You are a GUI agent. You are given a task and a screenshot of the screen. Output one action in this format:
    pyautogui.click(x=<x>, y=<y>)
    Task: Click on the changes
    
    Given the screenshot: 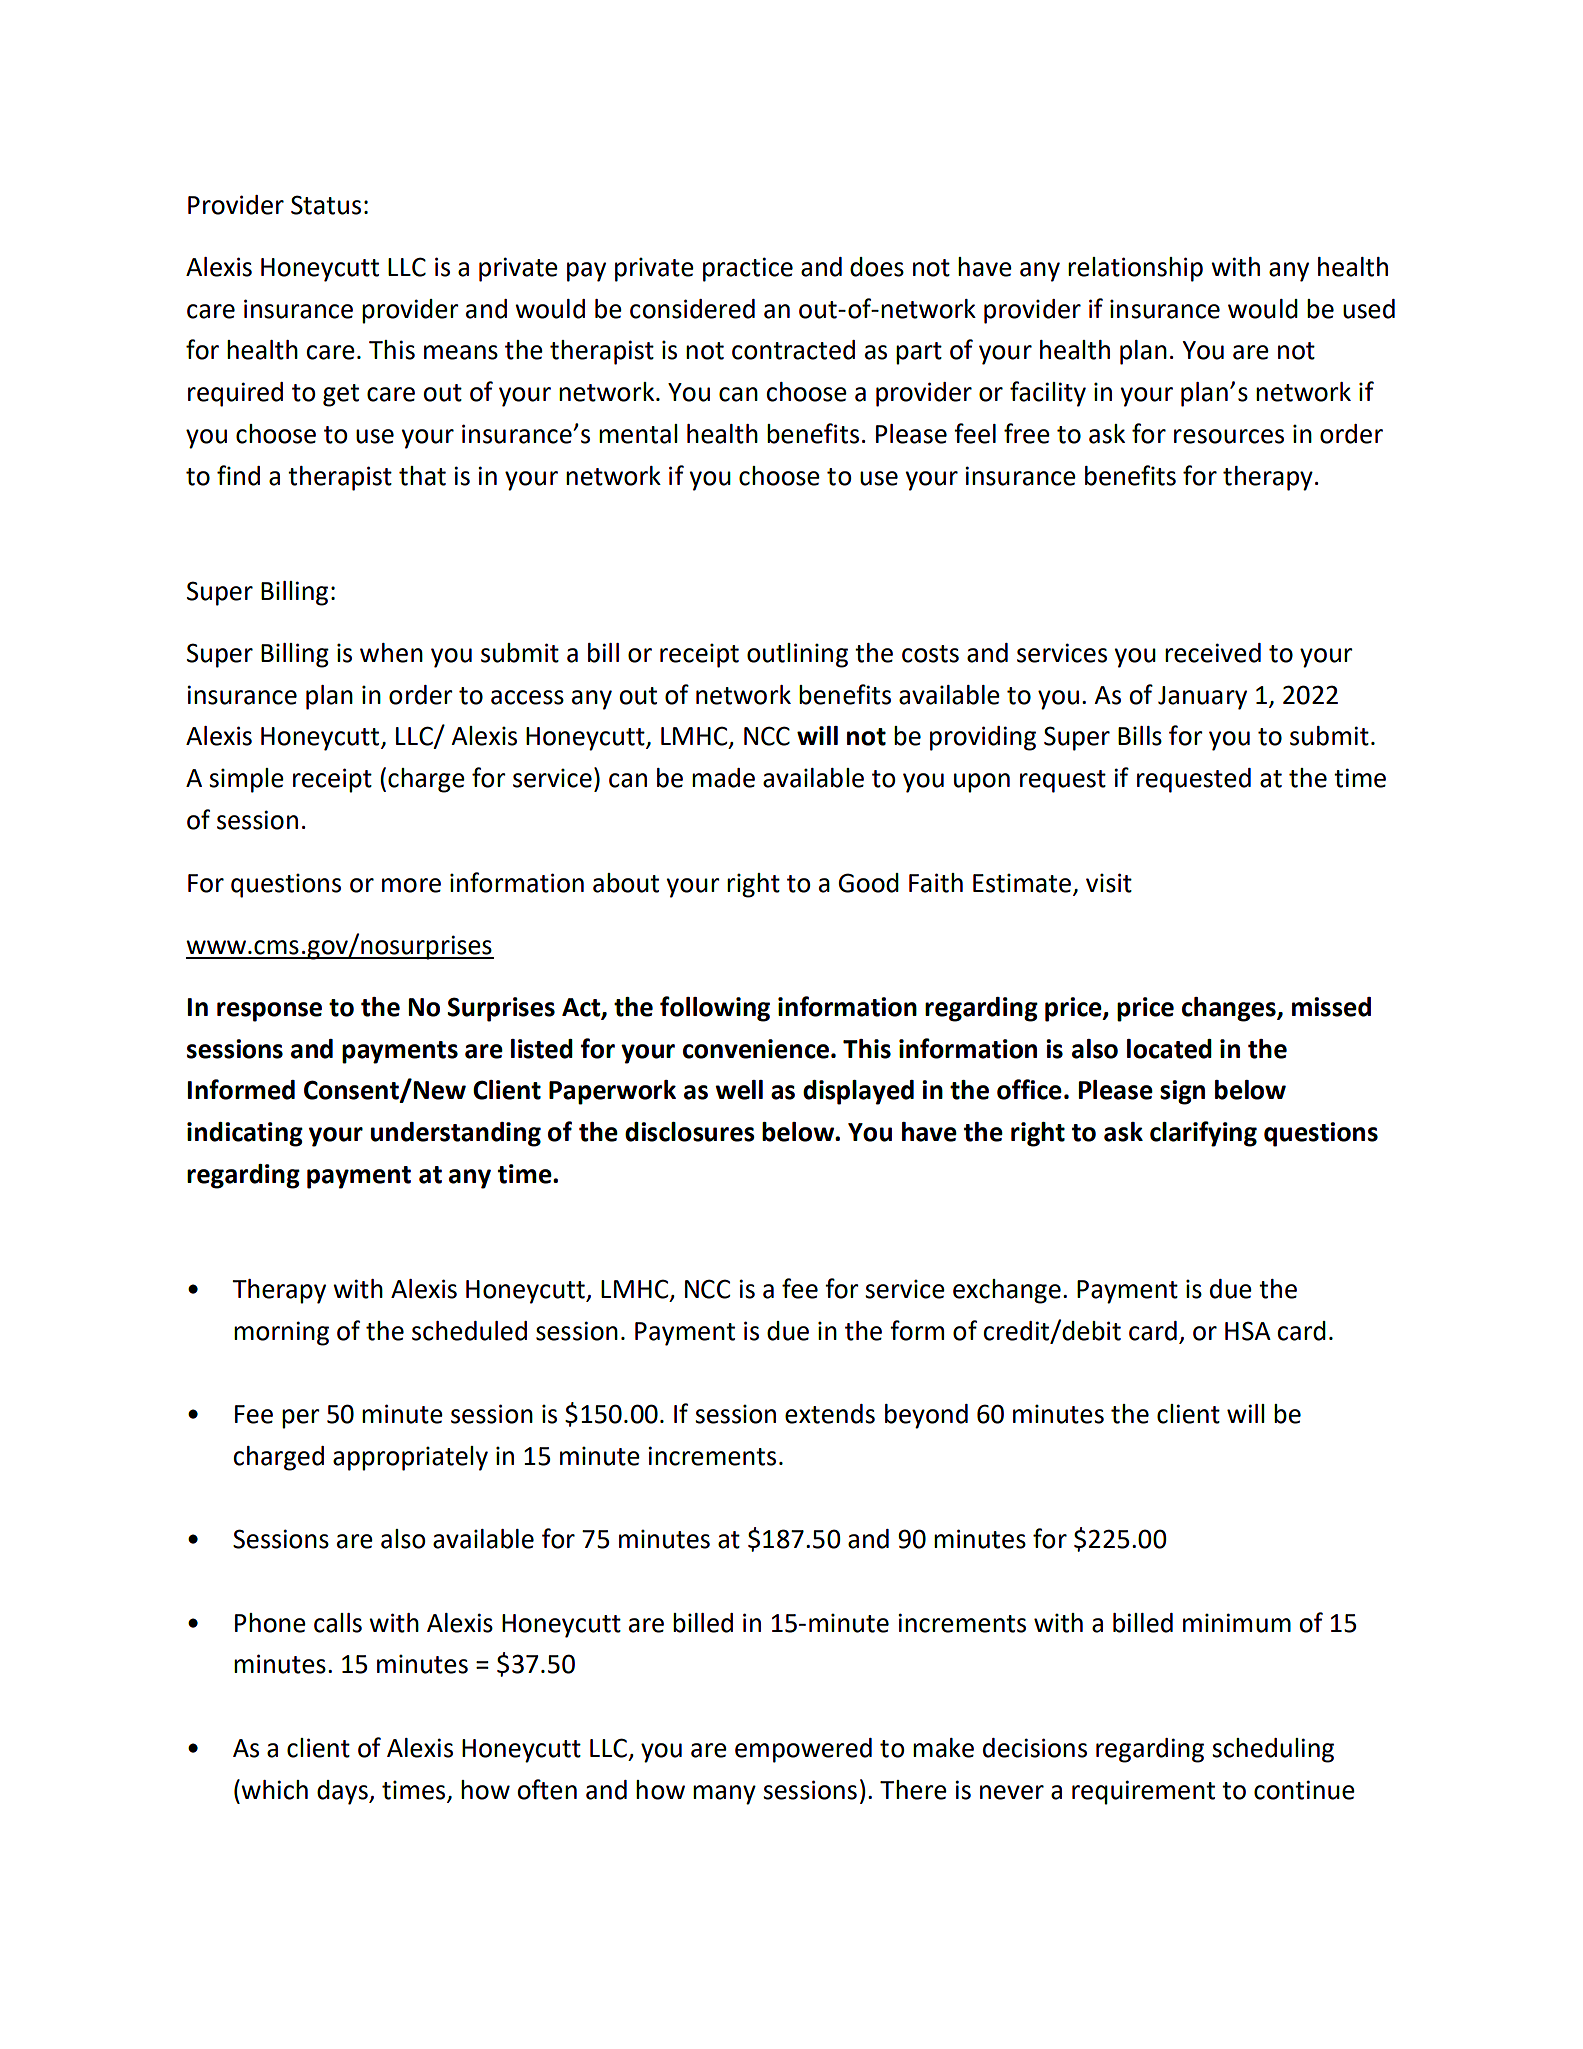 What is the action you would take?
    pyautogui.click(x=1230, y=1009)
